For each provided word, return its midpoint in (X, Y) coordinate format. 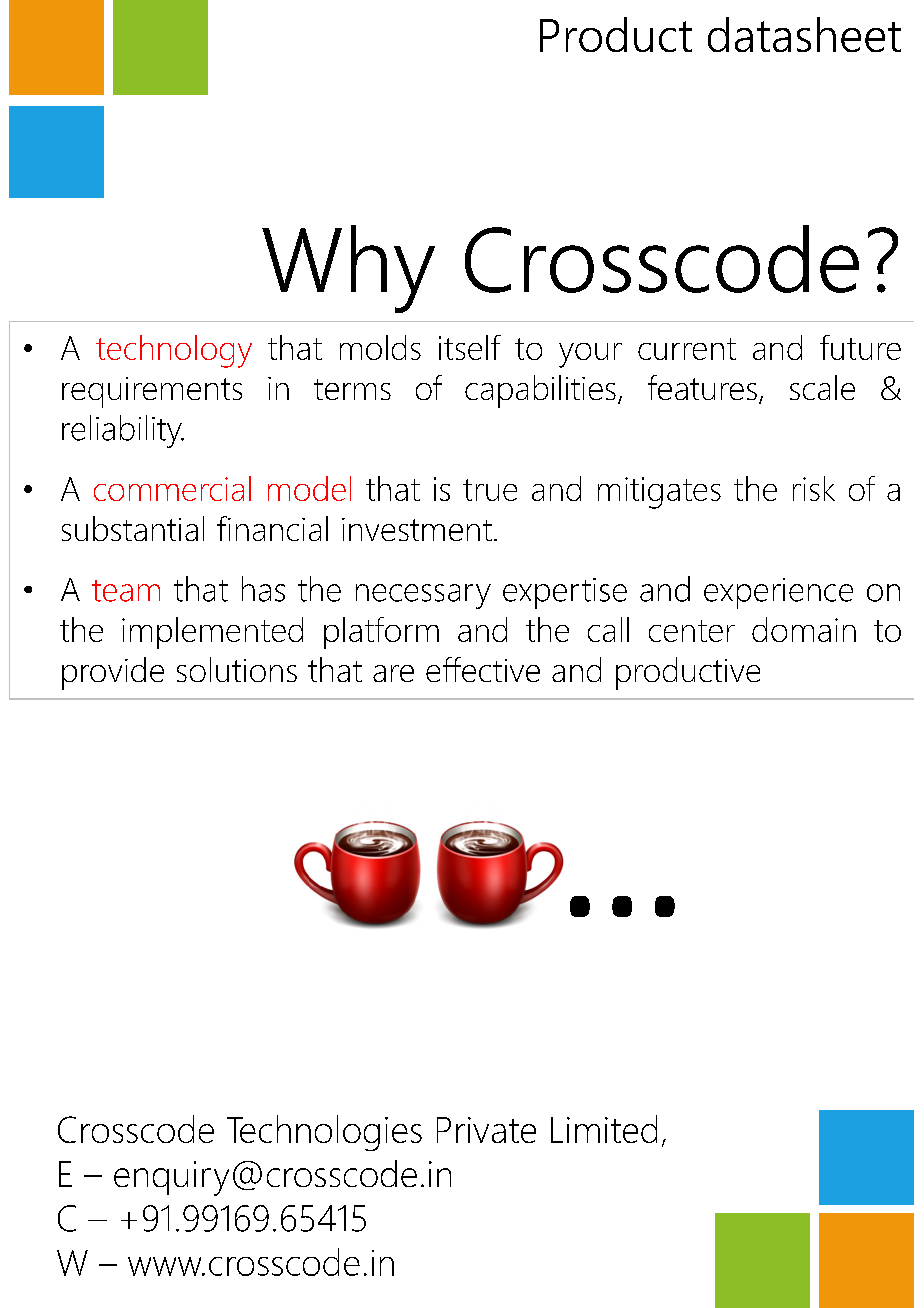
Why (348, 269)
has (263, 589)
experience (778, 593)
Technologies (324, 1133)
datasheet (804, 34)
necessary (423, 596)
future (860, 347)
